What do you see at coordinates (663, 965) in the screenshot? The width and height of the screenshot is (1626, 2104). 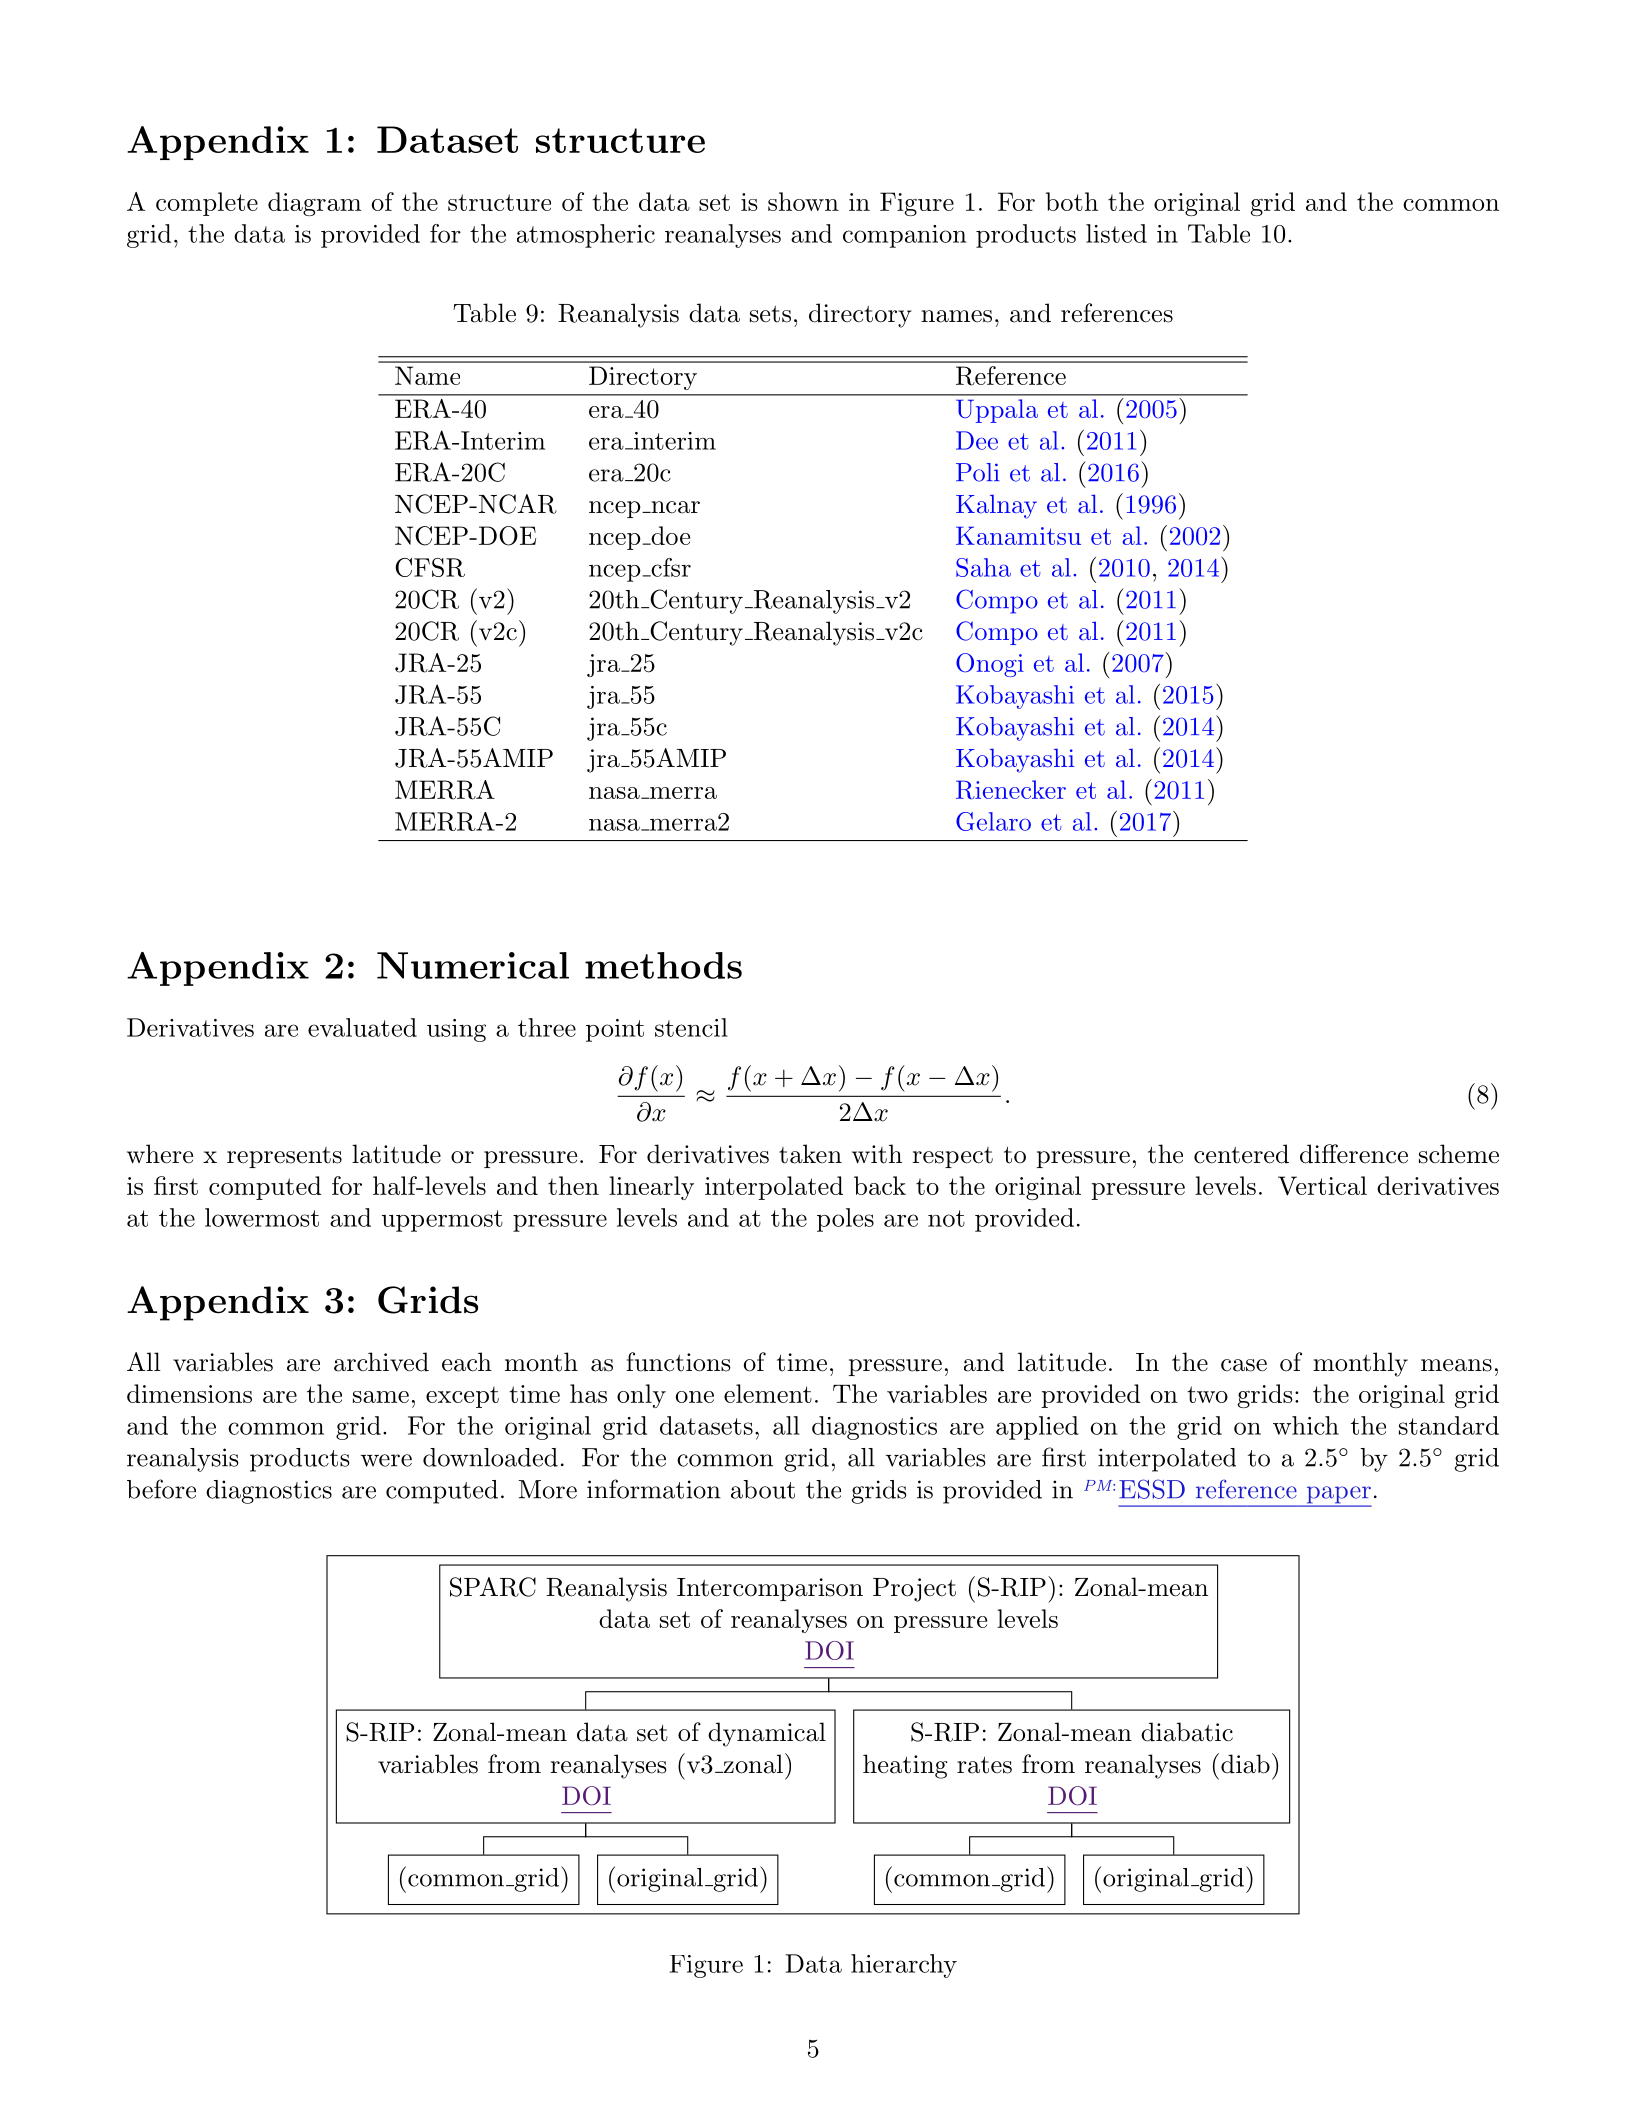 I see `methods` at bounding box center [663, 965].
